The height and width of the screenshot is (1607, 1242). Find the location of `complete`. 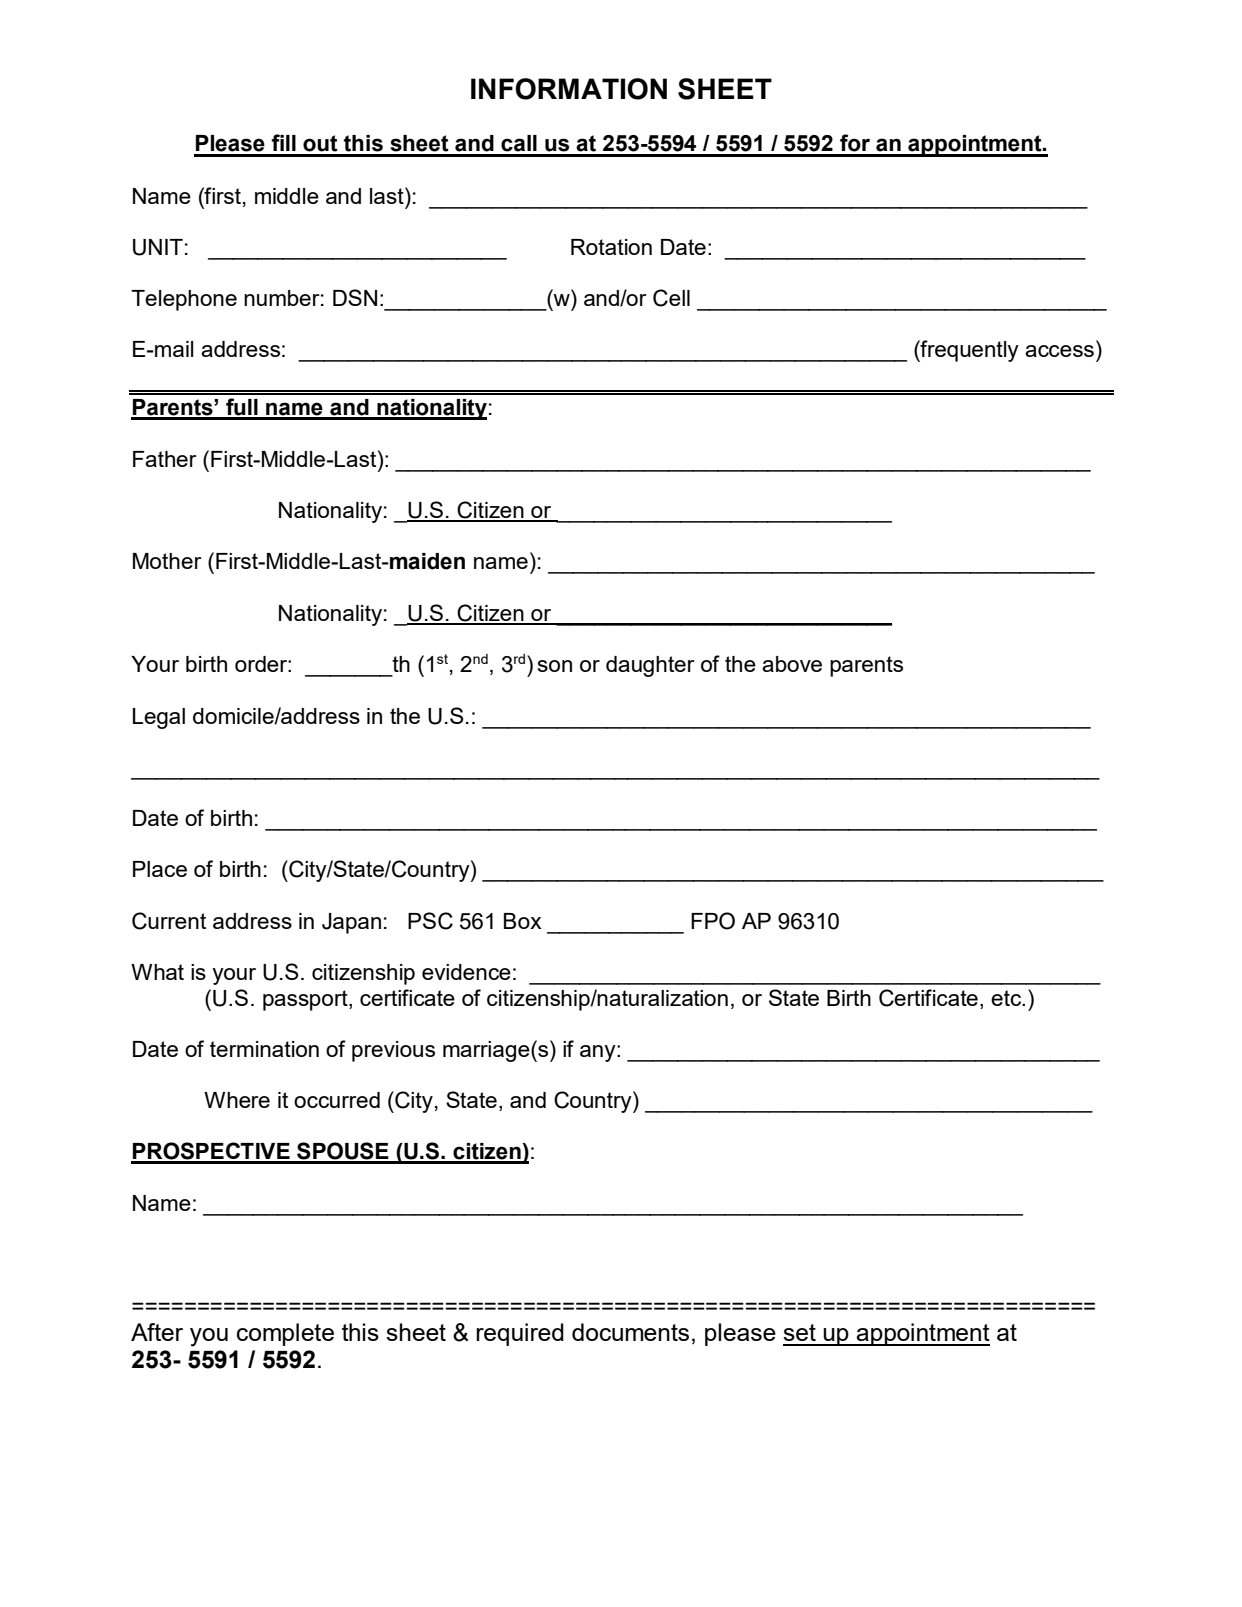

complete is located at coordinates (285, 1334).
